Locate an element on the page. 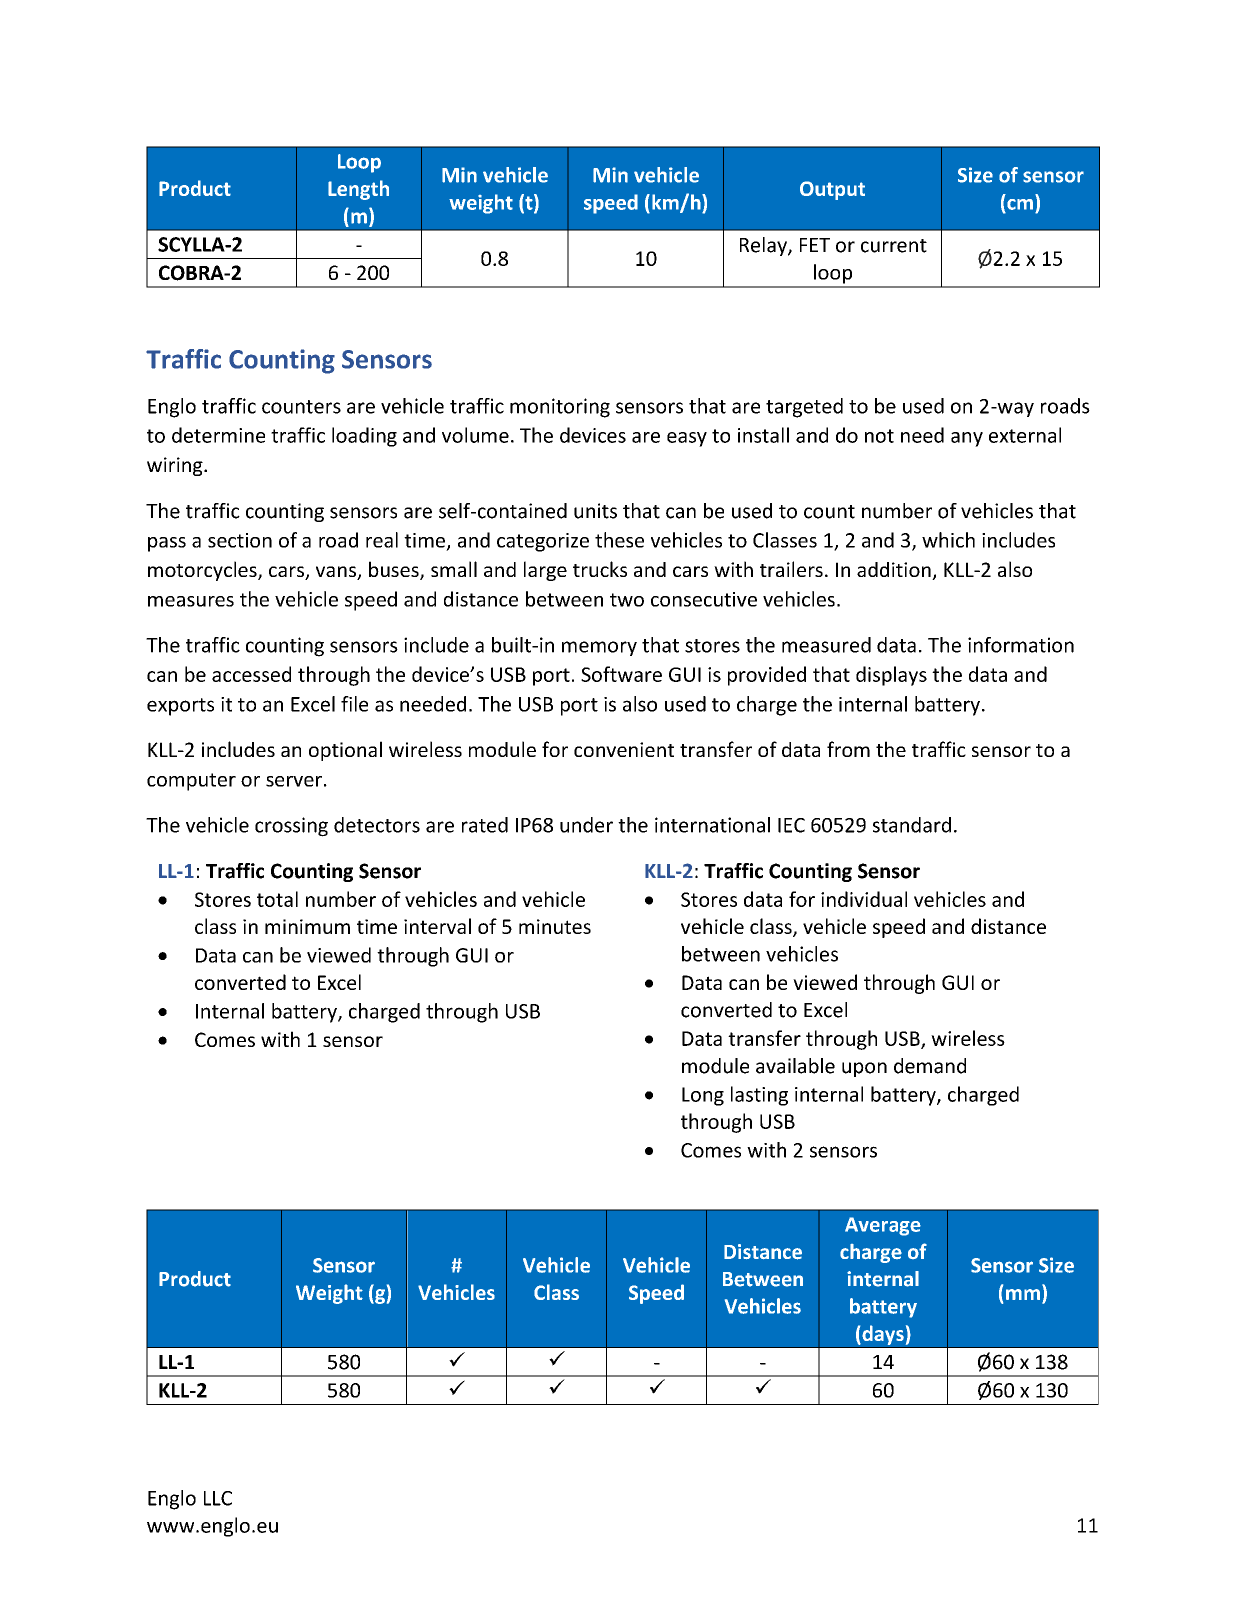  Average is located at coordinates (883, 1226).
